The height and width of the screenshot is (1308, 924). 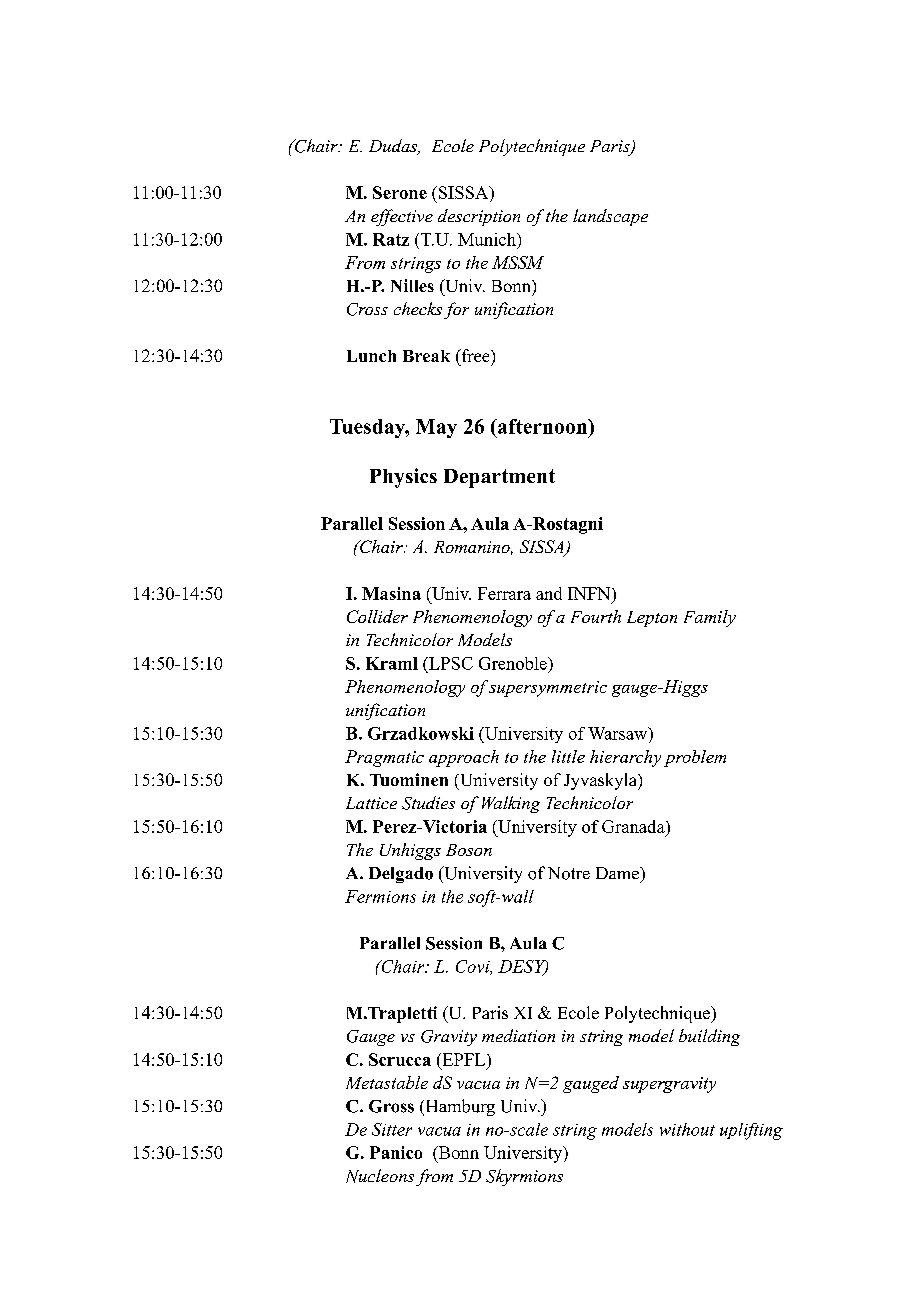 I want to click on Sitter, so click(x=392, y=1129).
